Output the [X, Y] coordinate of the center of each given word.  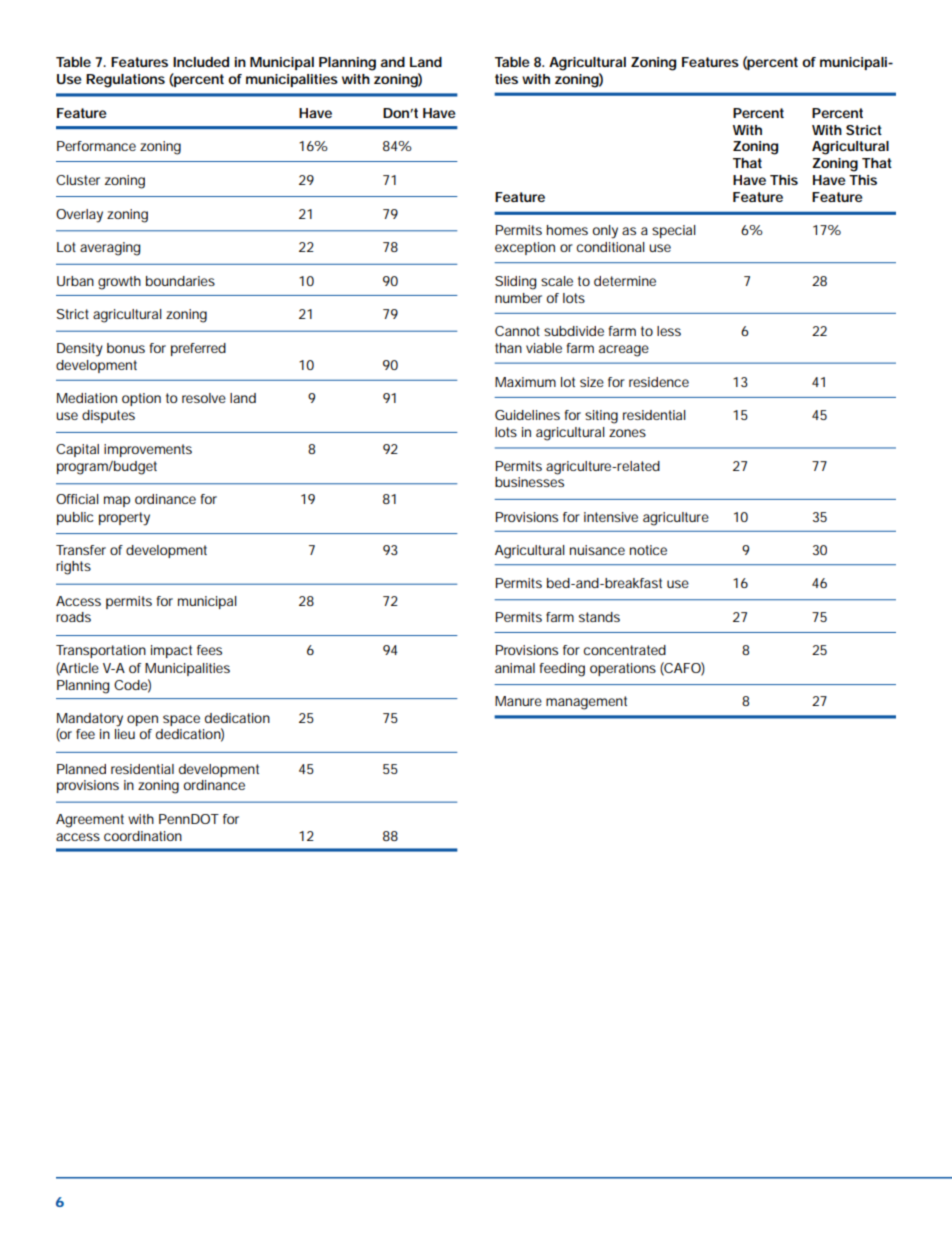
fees [209, 650]
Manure [518, 701]
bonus [126, 348]
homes [567, 230]
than [508, 348]
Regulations [125, 81]
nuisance [597, 550]
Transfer [81, 550]
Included [201, 62]
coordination [143, 836]
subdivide [574, 331]
